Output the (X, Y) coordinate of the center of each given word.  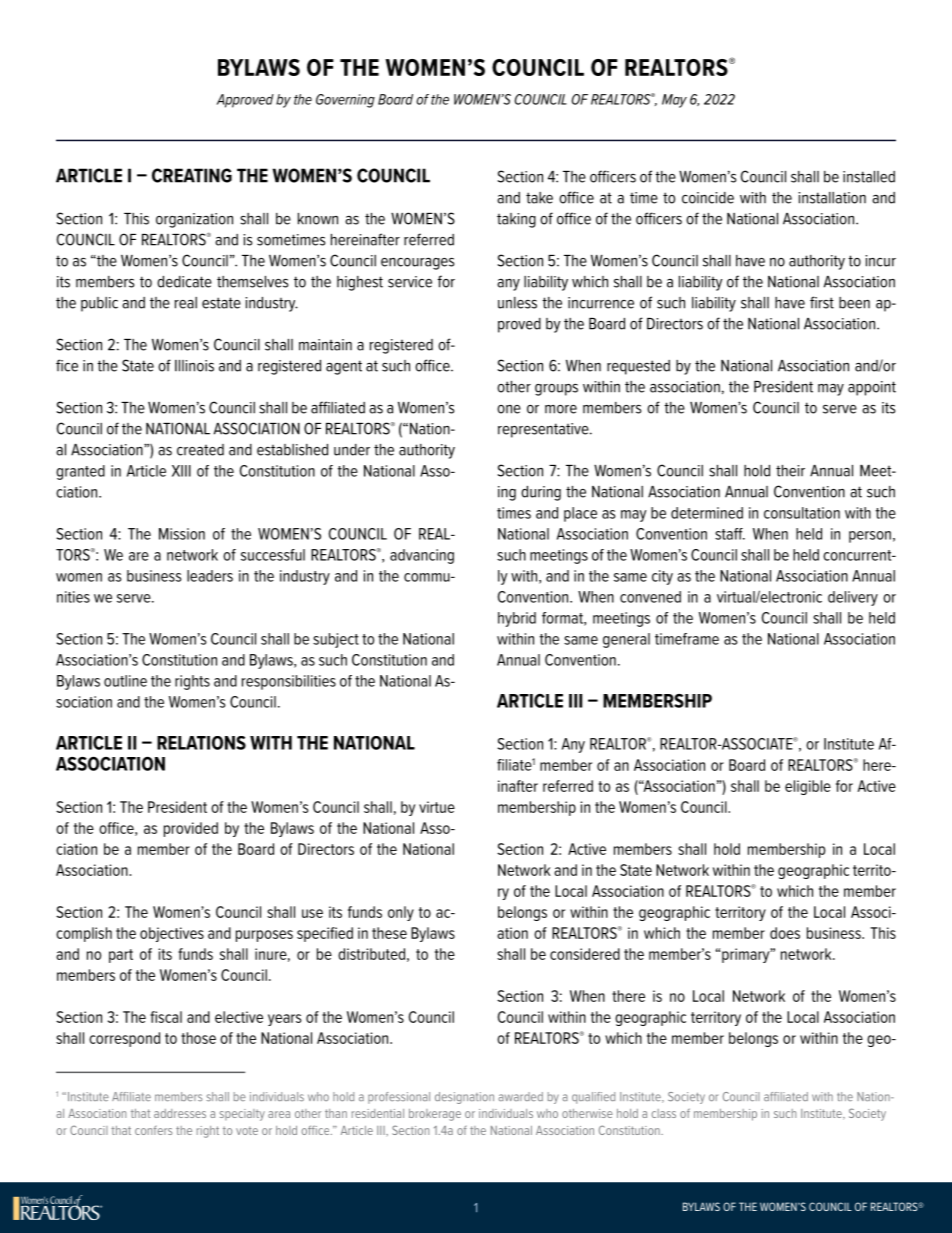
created (200, 450)
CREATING (192, 175)
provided (191, 829)
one (509, 409)
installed (869, 177)
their (790, 471)
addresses (180, 1113)
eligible (808, 787)
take (539, 198)
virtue (437, 807)
